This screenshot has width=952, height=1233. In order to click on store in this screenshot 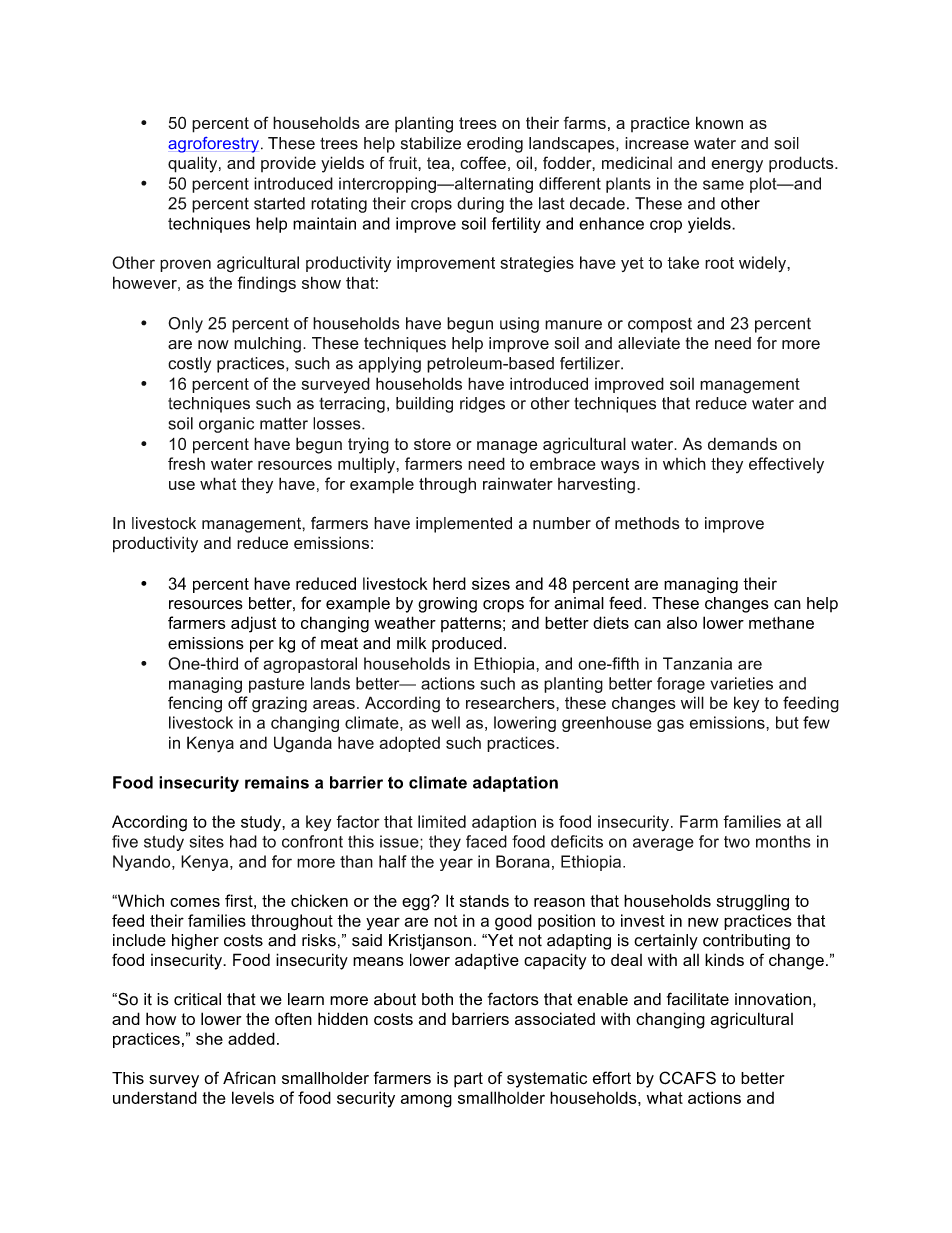, I will do `click(432, 444)`.
